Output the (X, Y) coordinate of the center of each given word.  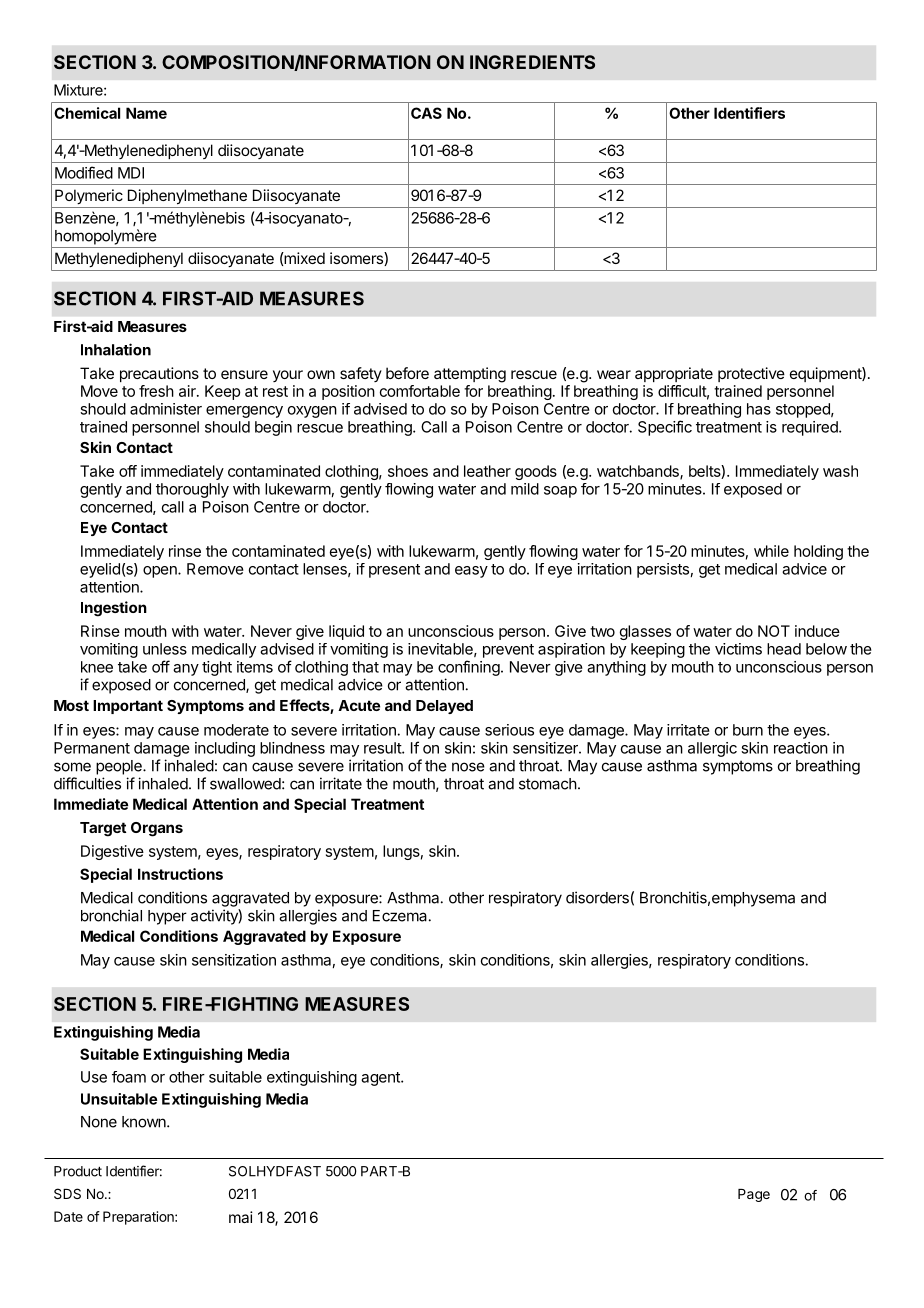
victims (738, 649)
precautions (159, 374)
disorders (597, 897)
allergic (712, 749)
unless (165, 649)
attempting (470, 375)
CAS (426, 113)
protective (751, 374)
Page (754, 1195)
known (145, 1122)
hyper (167, 917)
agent (381, 1079)
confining (469, 668)
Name (146, 113)
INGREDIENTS (532, 62)
